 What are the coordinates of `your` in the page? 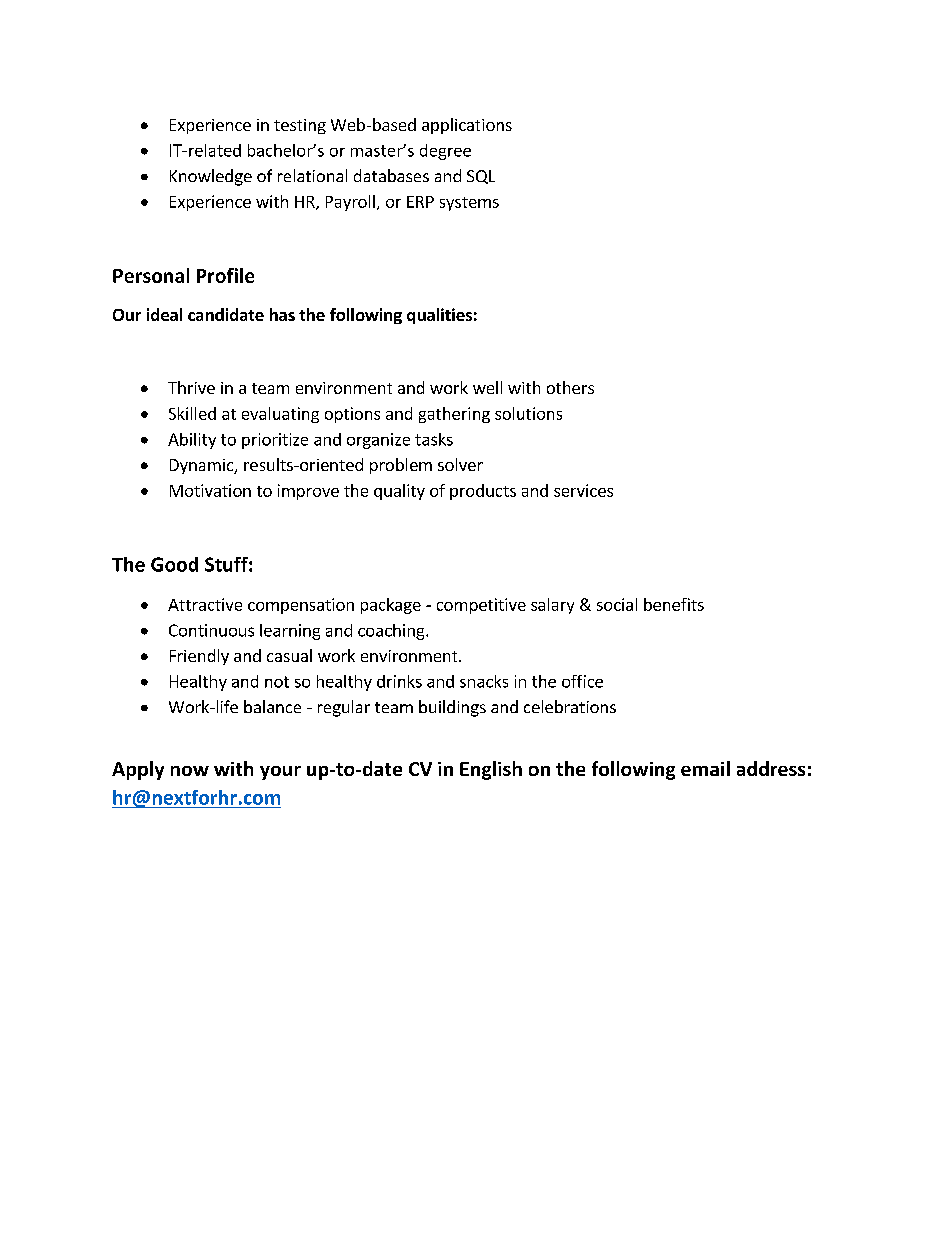 It's located at (280, 773).
